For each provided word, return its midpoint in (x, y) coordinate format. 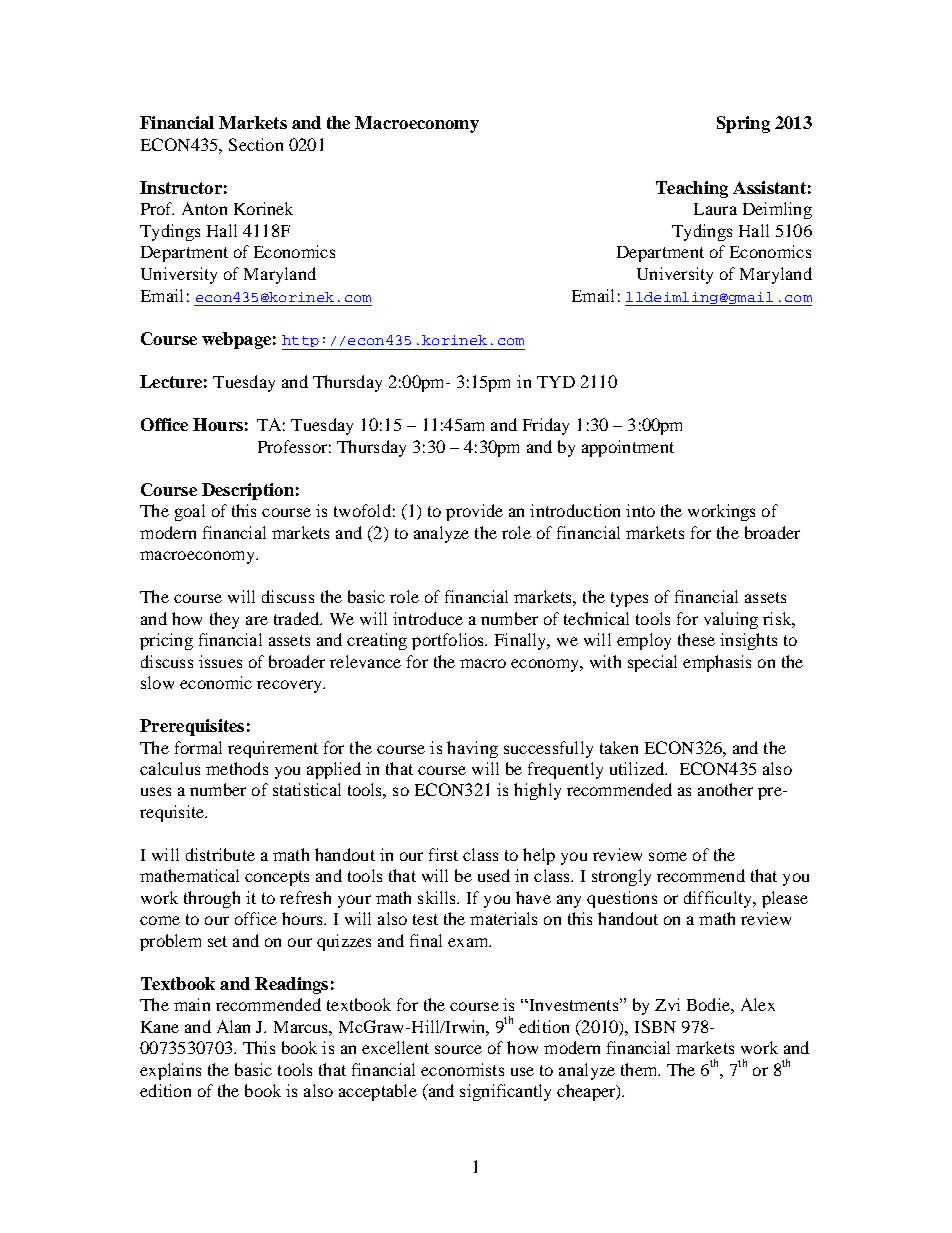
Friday (546, 426)
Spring (743, 124)
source (458, 1049)
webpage (236, 340)
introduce (428, 618)
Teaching (692, 189)
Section (256, 144)
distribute (220, 854)
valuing (731, 620)
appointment (628, 448)
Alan (233, 1026)
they (224, 620)
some (668, 856)
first (443, 854)
